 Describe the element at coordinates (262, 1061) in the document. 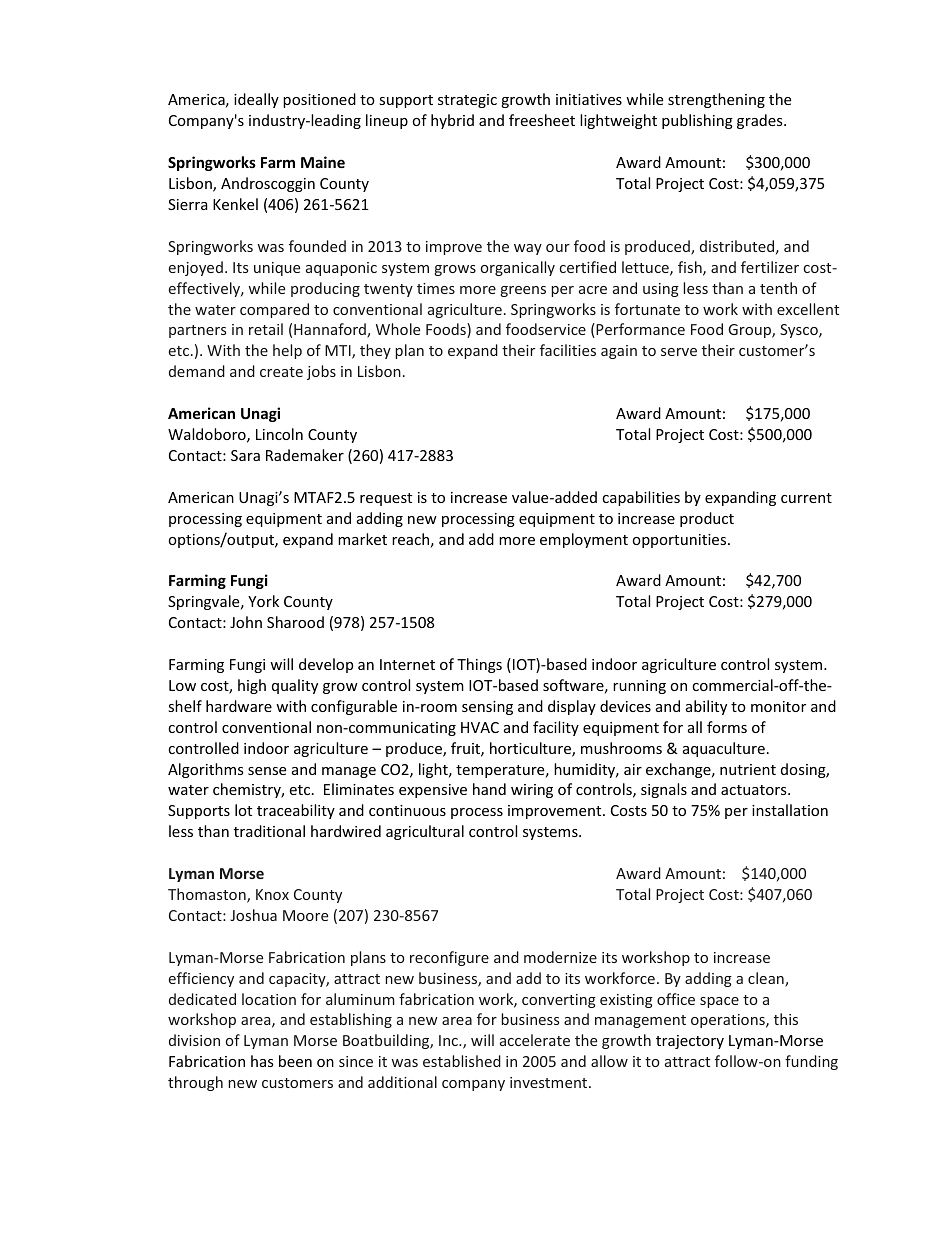

I see `has` at that location.
